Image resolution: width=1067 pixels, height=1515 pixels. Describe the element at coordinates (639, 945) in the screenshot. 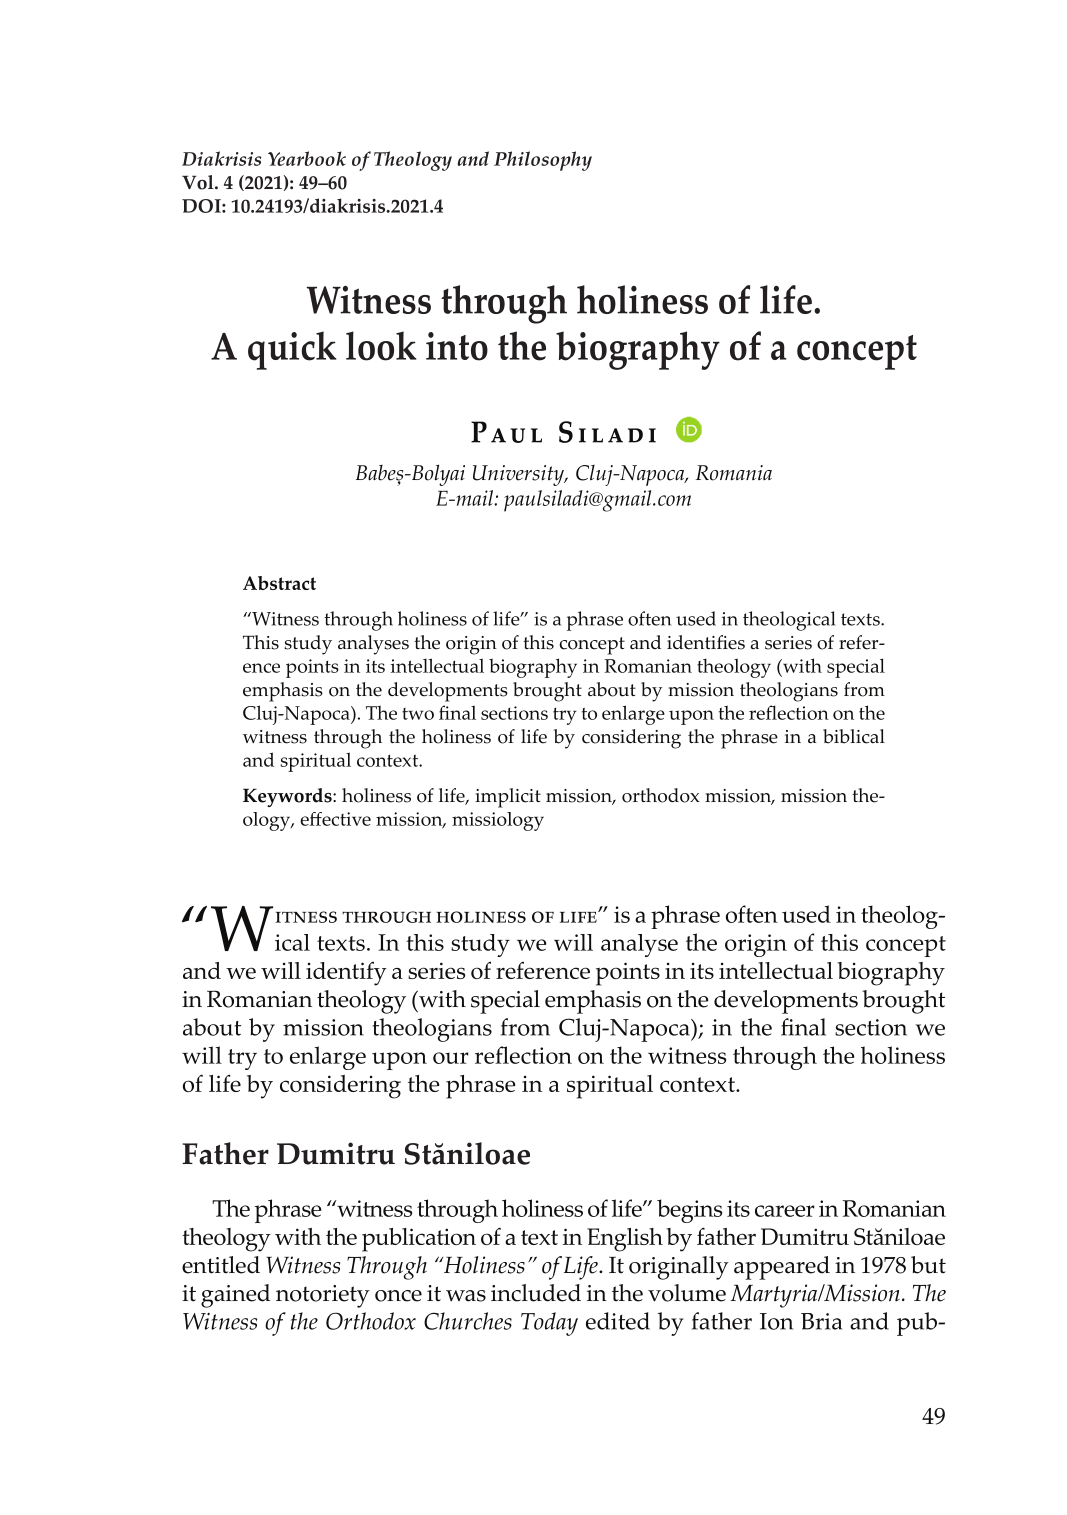

I see `analyse` at that location.
